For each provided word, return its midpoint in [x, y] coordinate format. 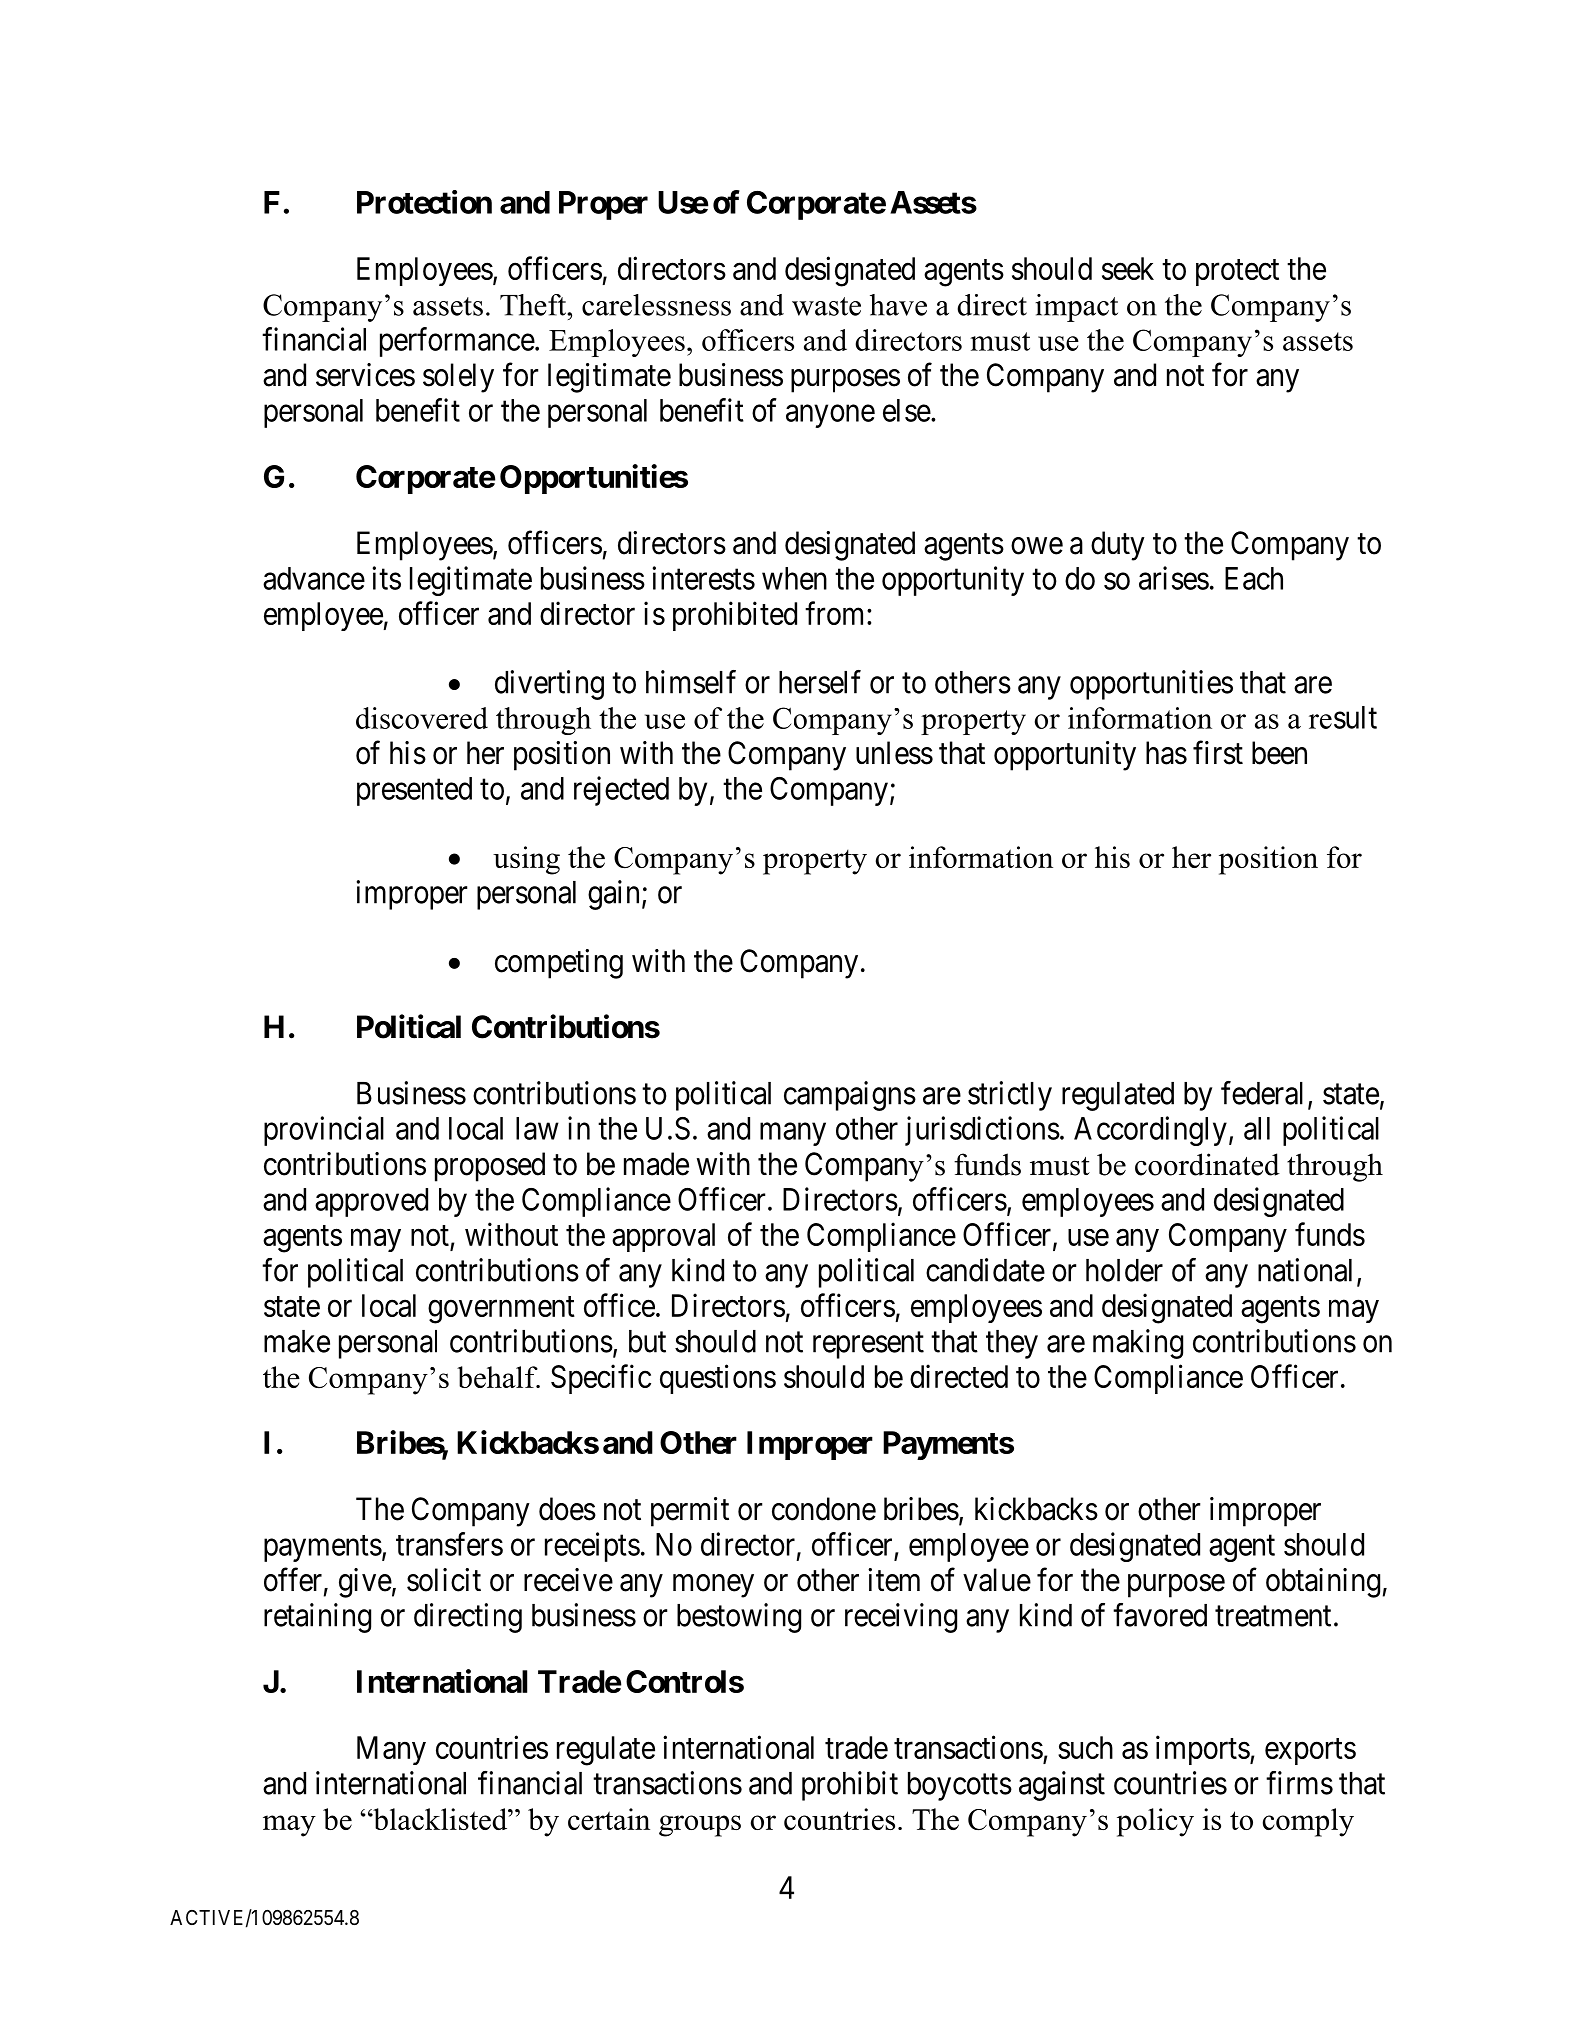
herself [820, 682]
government [501, 1310]
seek [1128, 268]
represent [868, 1345]
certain [609, 1819]
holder [1124, 1270]
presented [414, 791]
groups [700, 1826]
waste [826, 306]
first [1218, 753]
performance [457, 342]
